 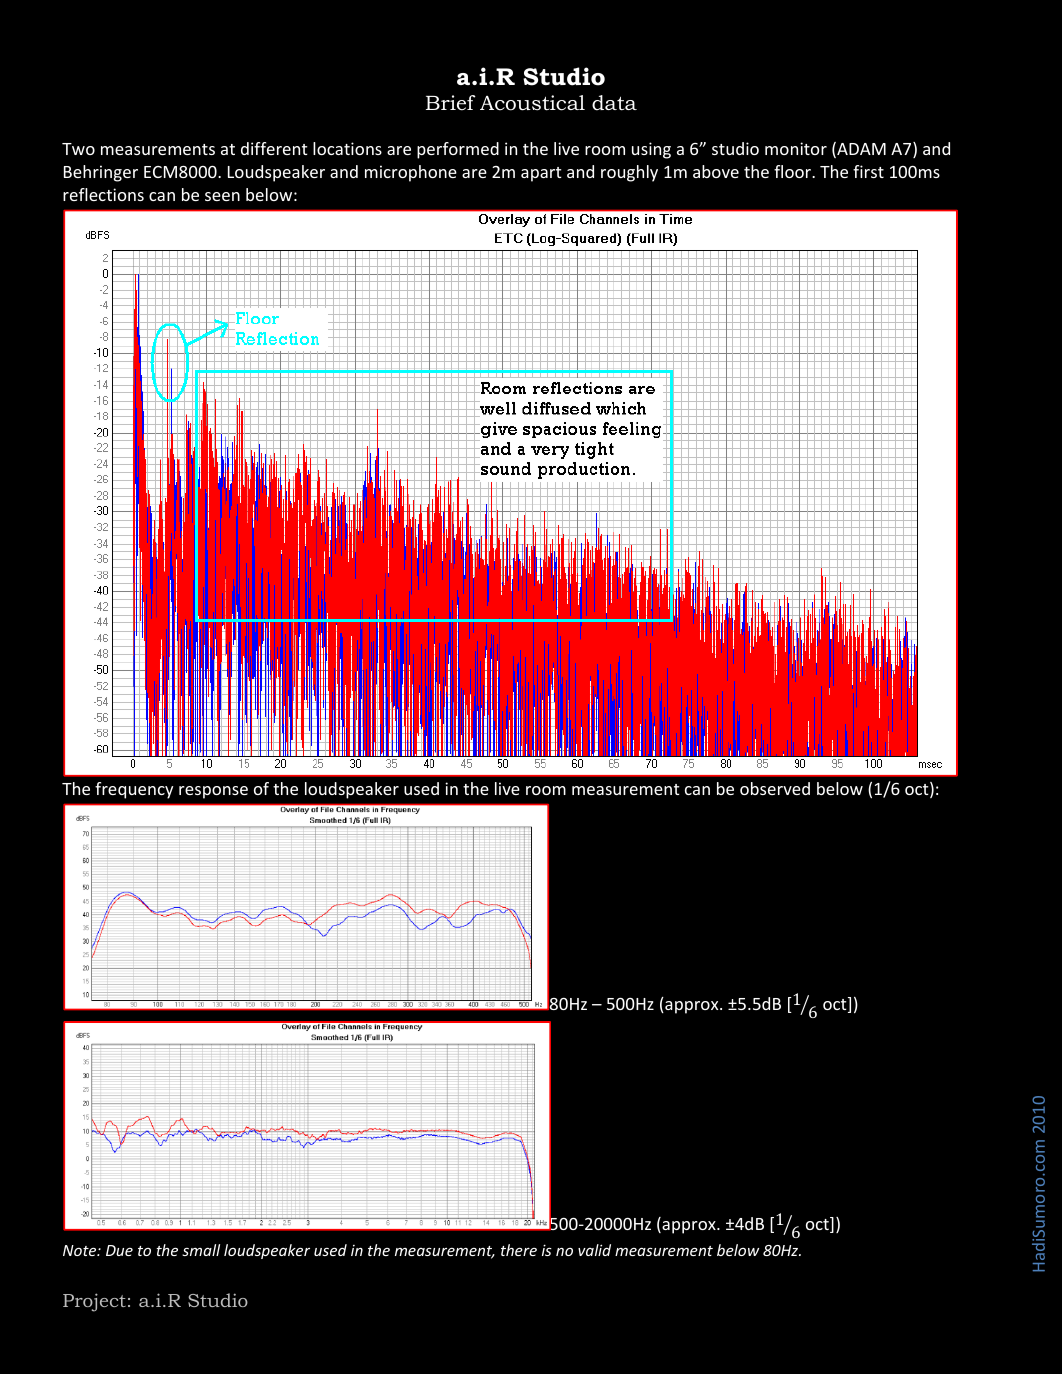 What do you see at coordinates (134, 790) in the screenshot?
I see `frequency` at bounding box center [134, 790].
